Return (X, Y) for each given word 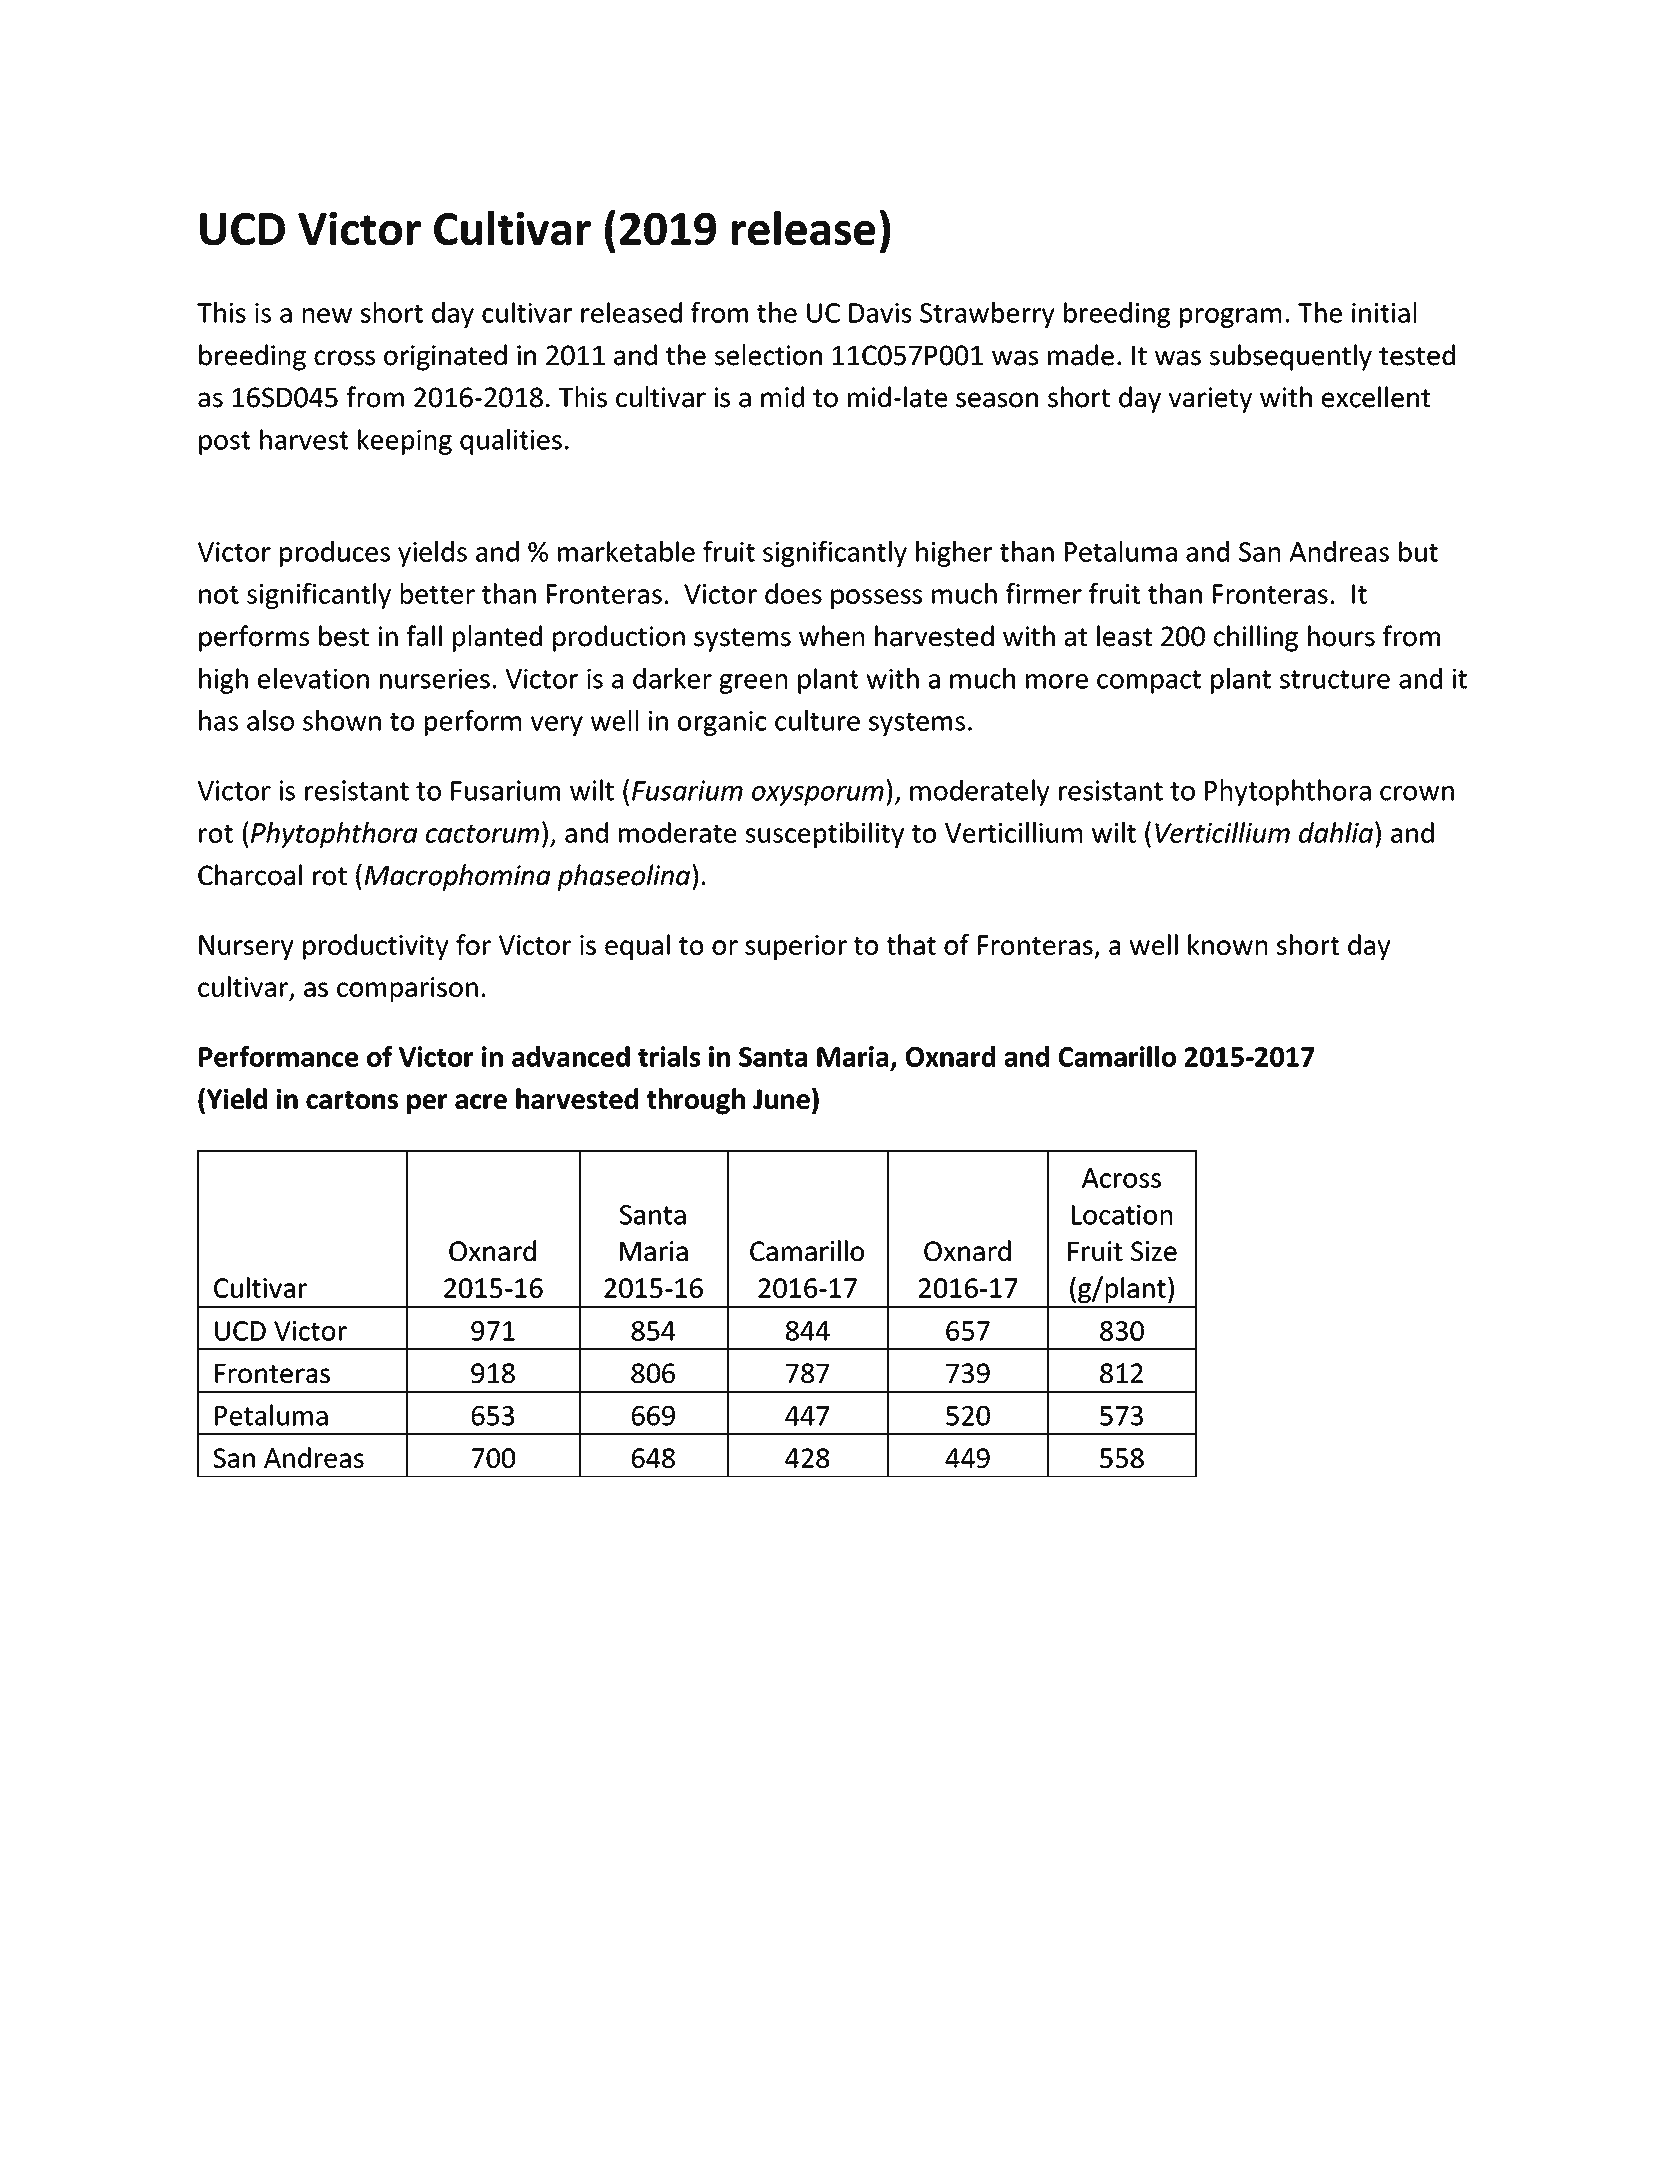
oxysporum (818, 796)
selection (768, 355)
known (1227, 944)
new (327, 315)
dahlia (1336, 832)
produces (335, 554)
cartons (352, 1100)
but (1418, 551)
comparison (407, 989)
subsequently (1291, 357)
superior (796, 947)
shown (342, 720)
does (793, 593)
